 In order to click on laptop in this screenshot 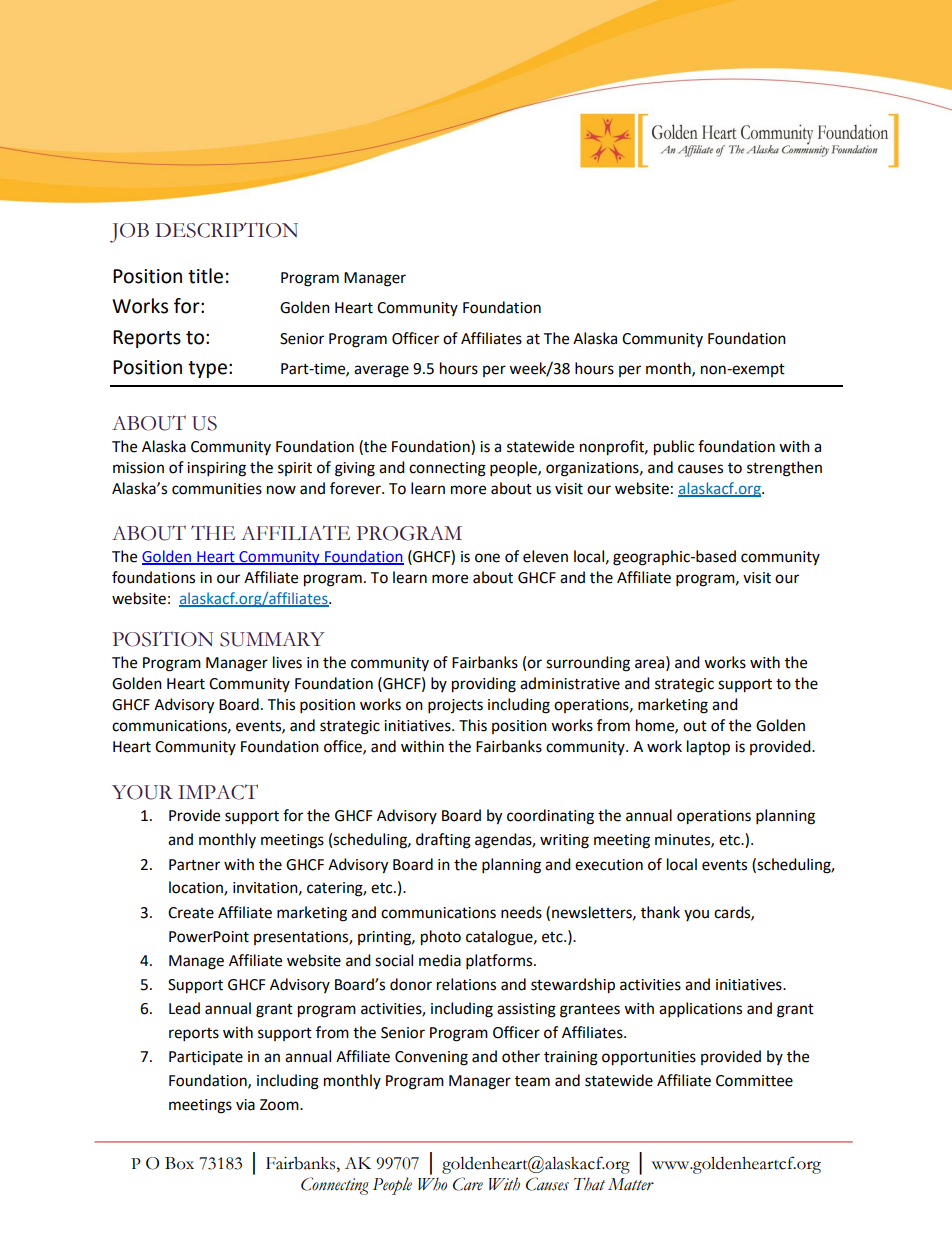, I will do `click(708, 748)`.
